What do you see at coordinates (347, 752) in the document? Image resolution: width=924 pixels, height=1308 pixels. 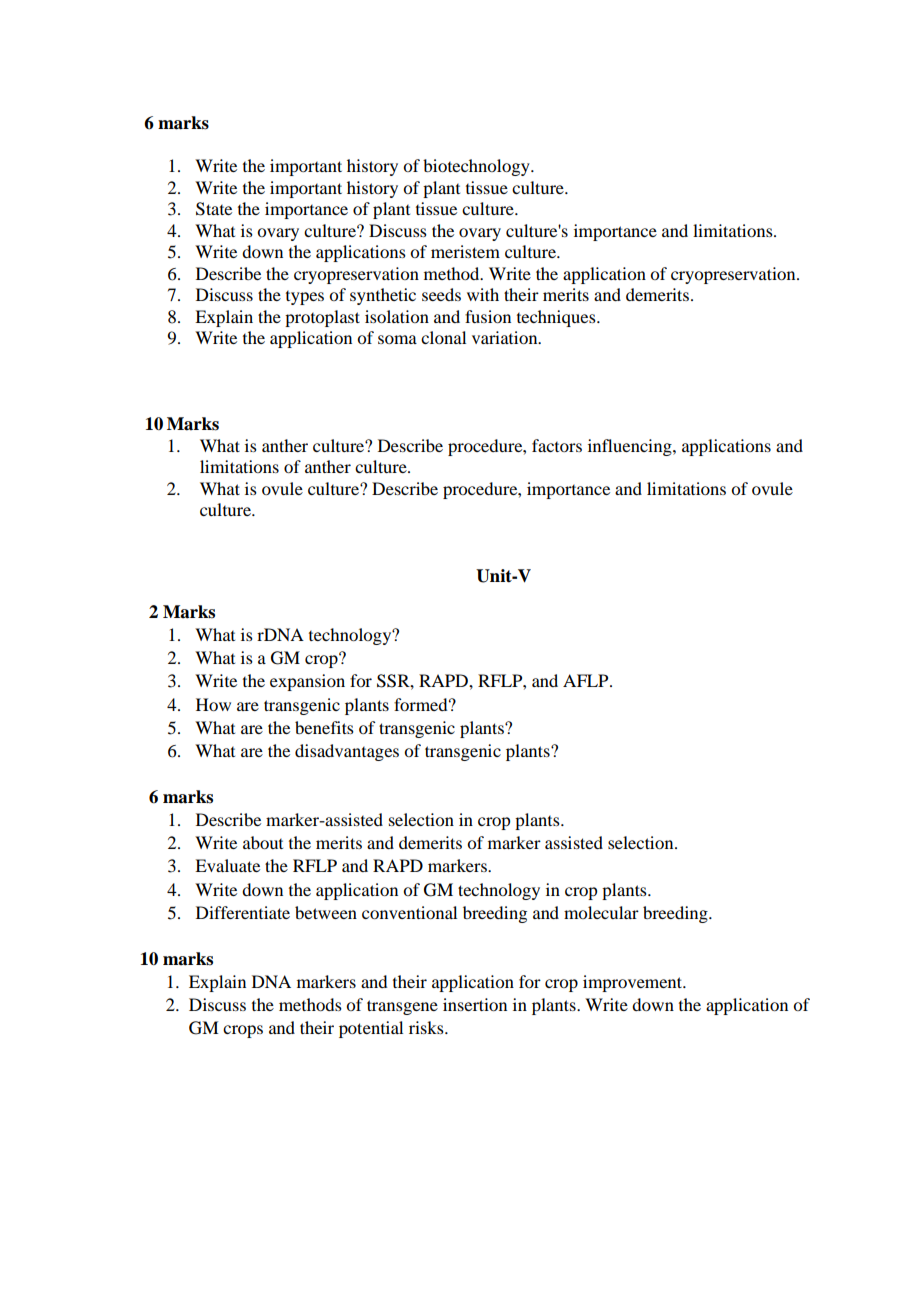 I see `disadvantages` at bounding box center [347, 752].
